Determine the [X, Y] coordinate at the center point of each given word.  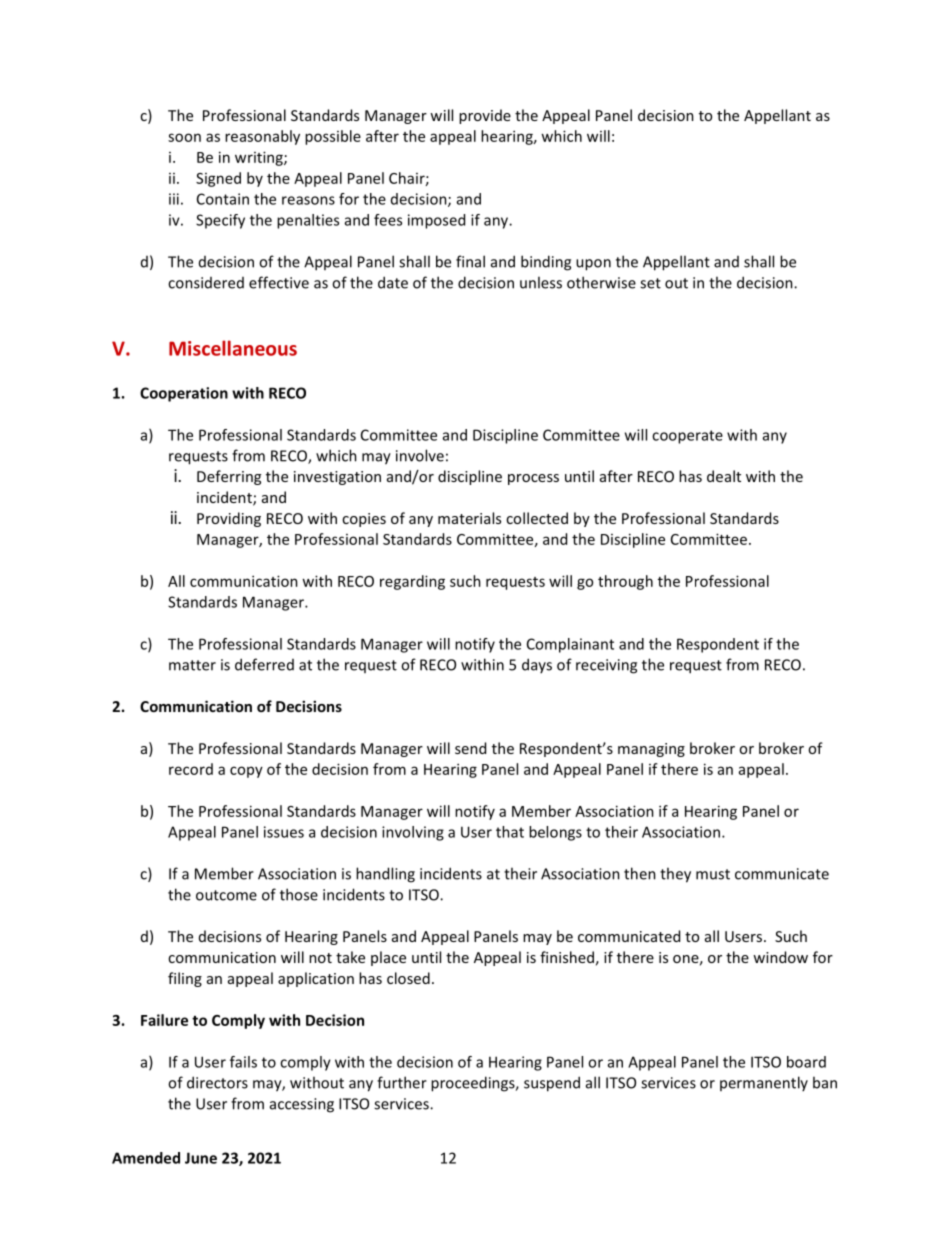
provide [485, 116]
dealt [724, 476]
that [510, 832]
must [713, 874]
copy [246, 772]
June [201, 1158]
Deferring [229, 477]
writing [260, 158]
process [533, 479]
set [650, 283]
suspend [552, 1084]
